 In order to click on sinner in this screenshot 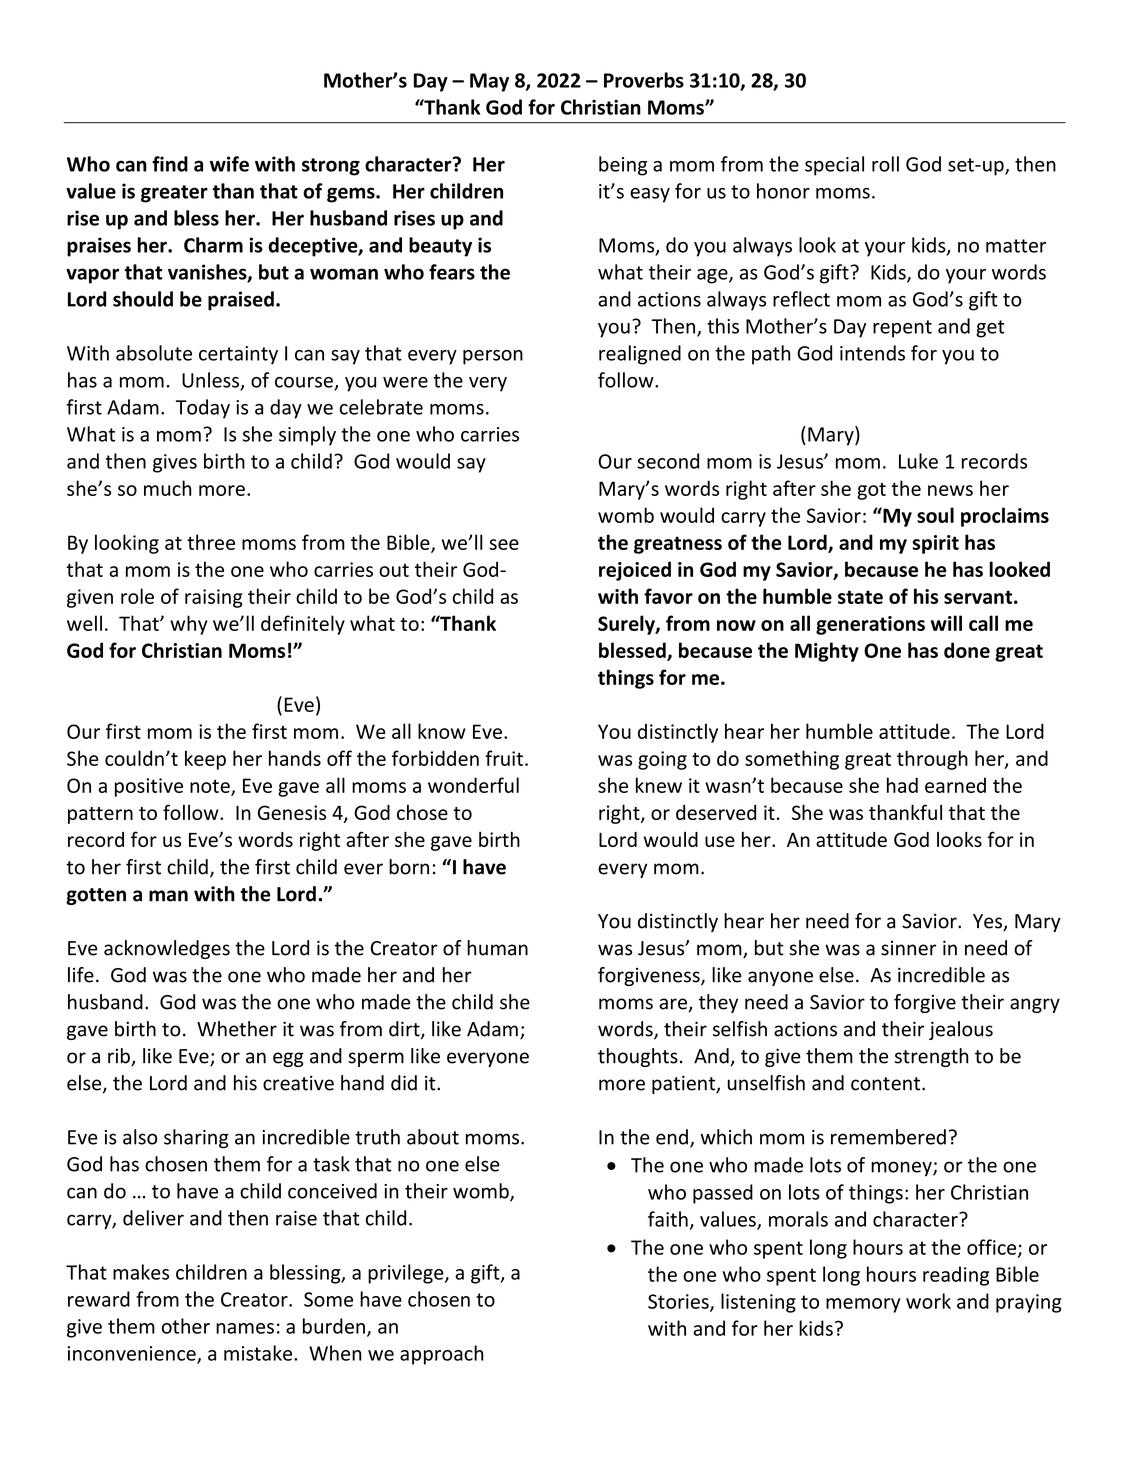, I will do `click(908, 948)`.
